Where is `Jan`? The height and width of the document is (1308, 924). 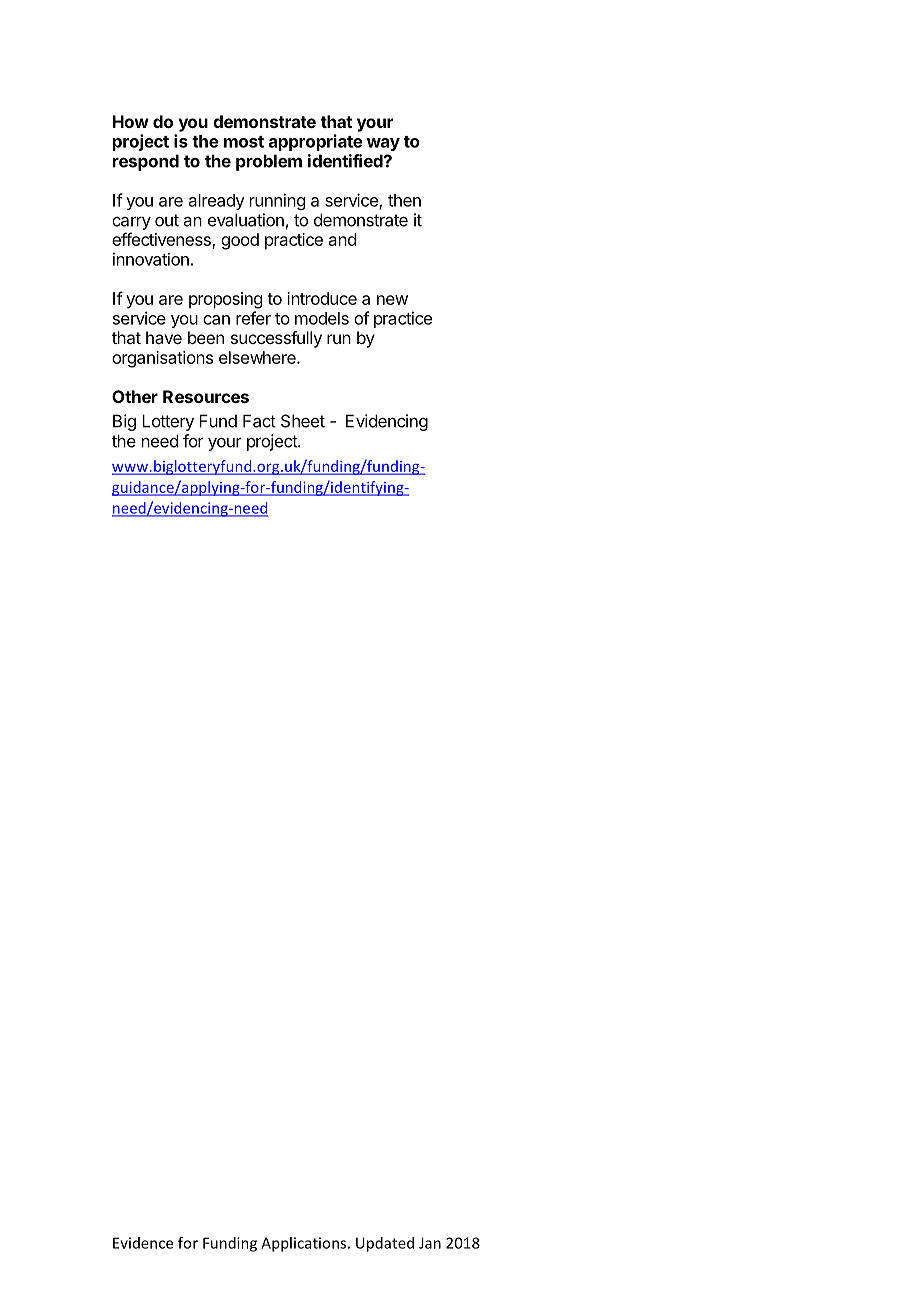 Jan is located at coordinates (430, 1243).
